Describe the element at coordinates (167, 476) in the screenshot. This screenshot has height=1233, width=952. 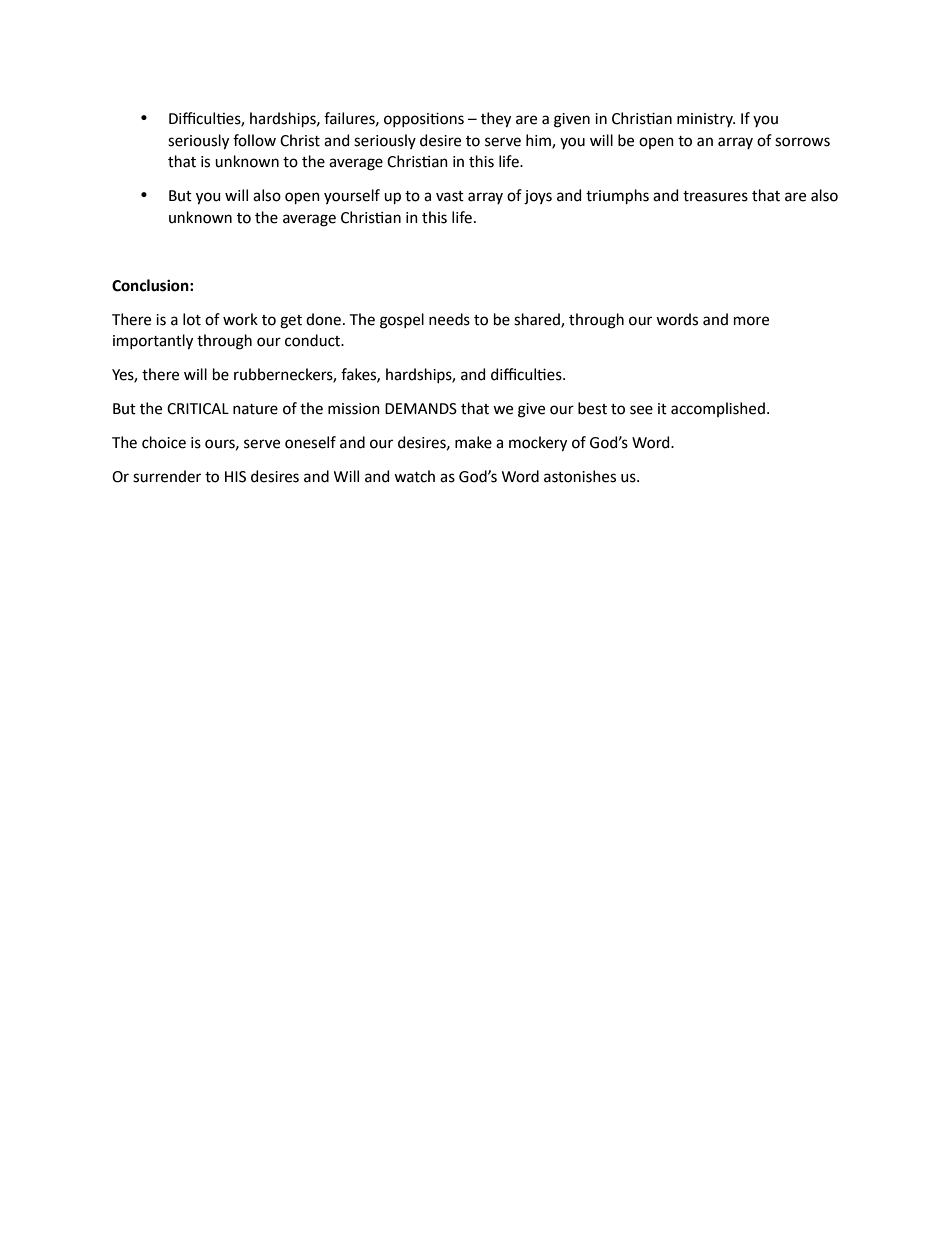
I see `surrender` at that location.
